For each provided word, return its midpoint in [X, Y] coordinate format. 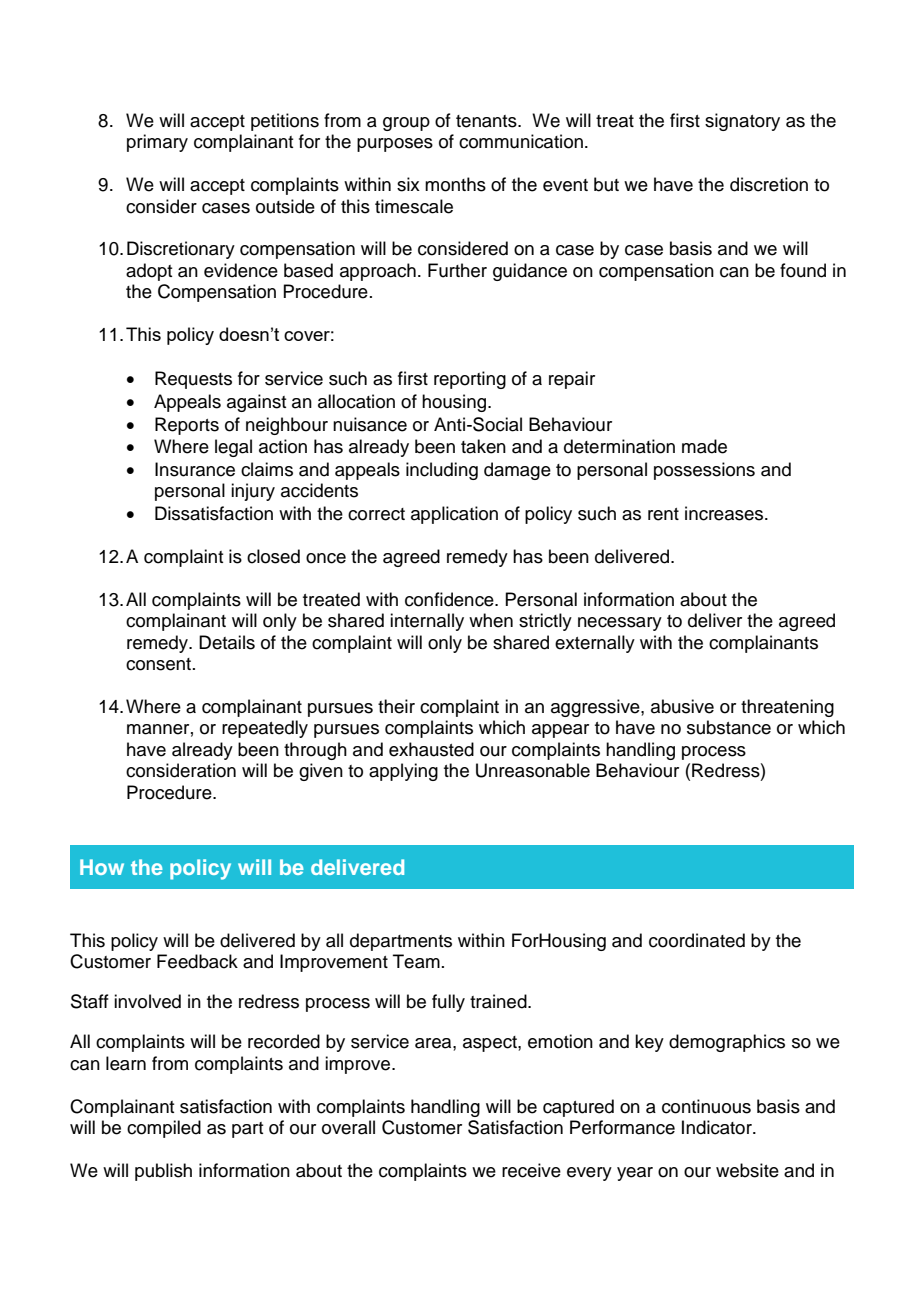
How [102, 867]
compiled [164, 1129]
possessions [704, 471]
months [455, 184]
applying [403, 772]
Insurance [195, 469]
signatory [742, 122]
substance [729, 727]
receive [531, 1170]
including [442, 471]
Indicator [718, 1127]
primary [157, 143]
